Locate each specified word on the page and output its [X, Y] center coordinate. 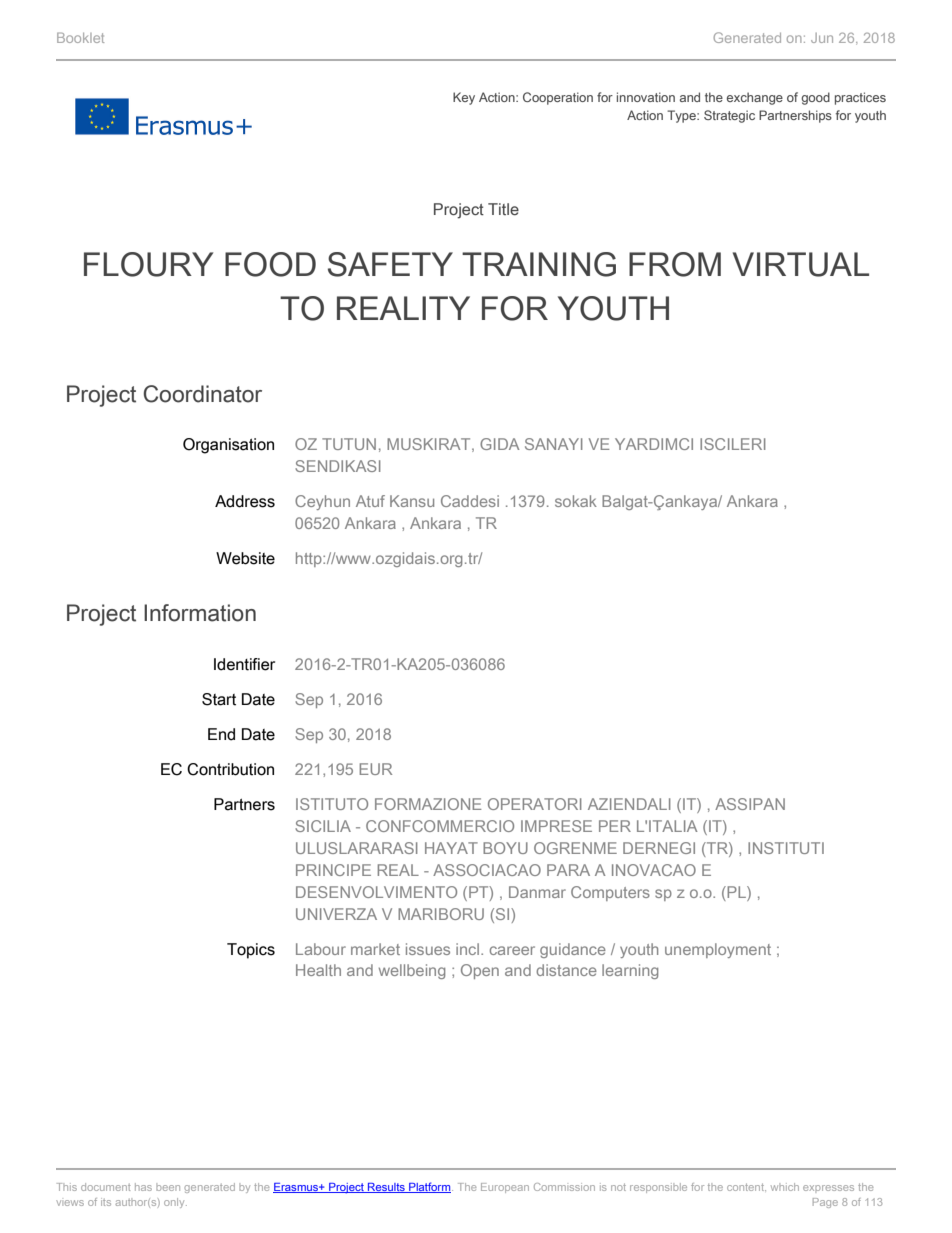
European [505, 1188]
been [168, 1187]
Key [464, 98]
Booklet [80, 37]
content [746, 1187]
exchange [755, 98]
